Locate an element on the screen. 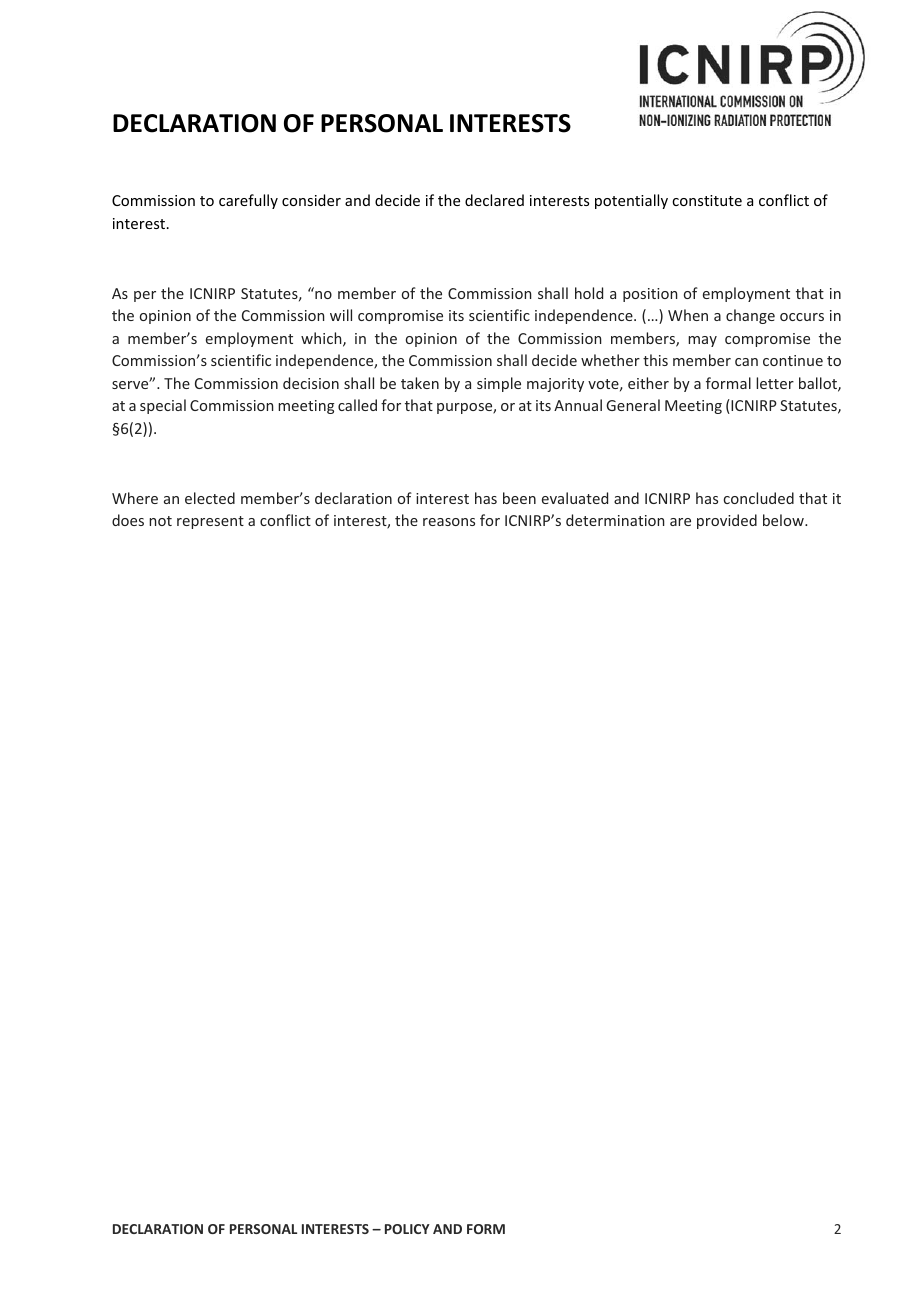 The image size is (924, 1308). POLICY is located at coordinates (407, 1229).
